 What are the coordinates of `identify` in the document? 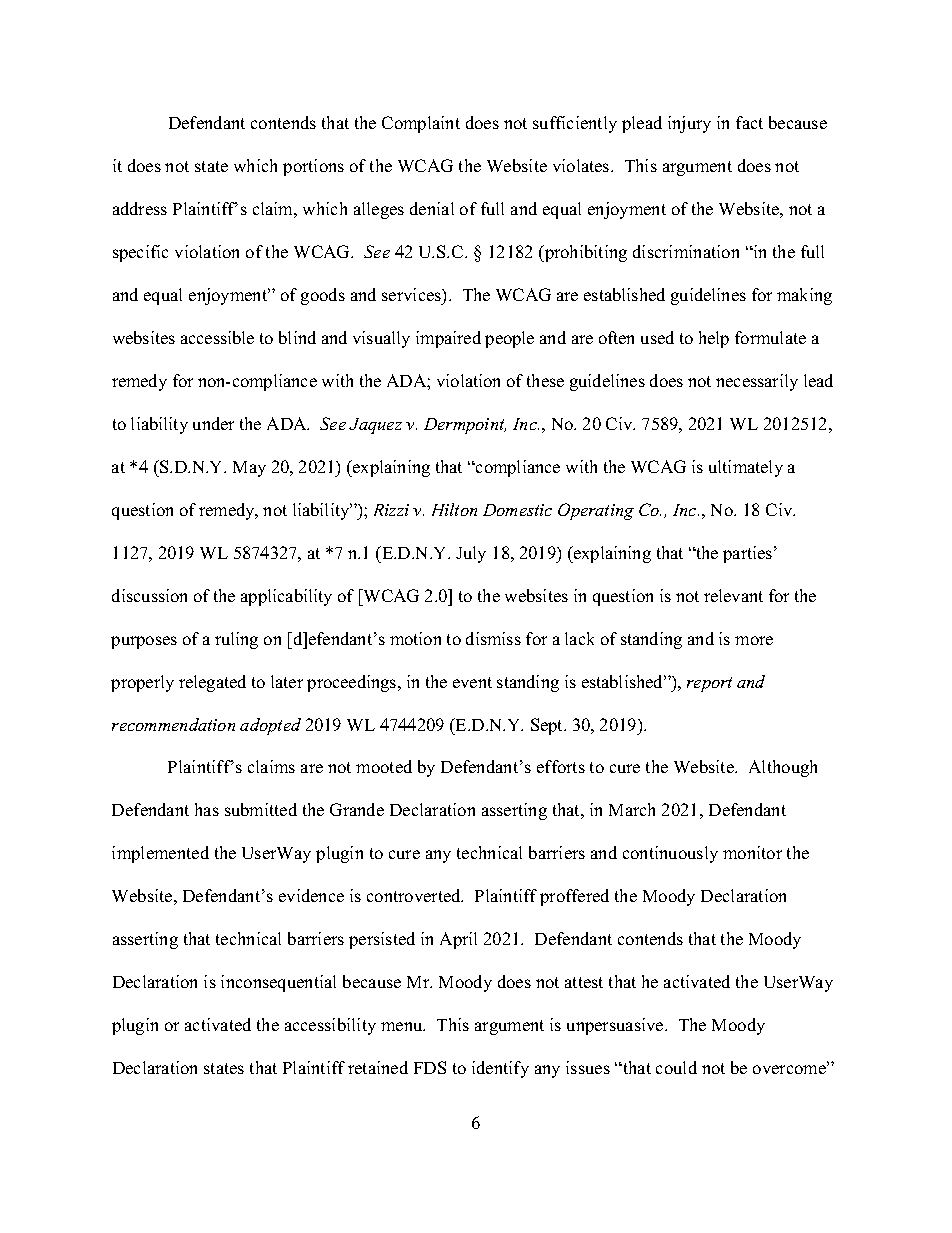 It's located at (500, 1069).
